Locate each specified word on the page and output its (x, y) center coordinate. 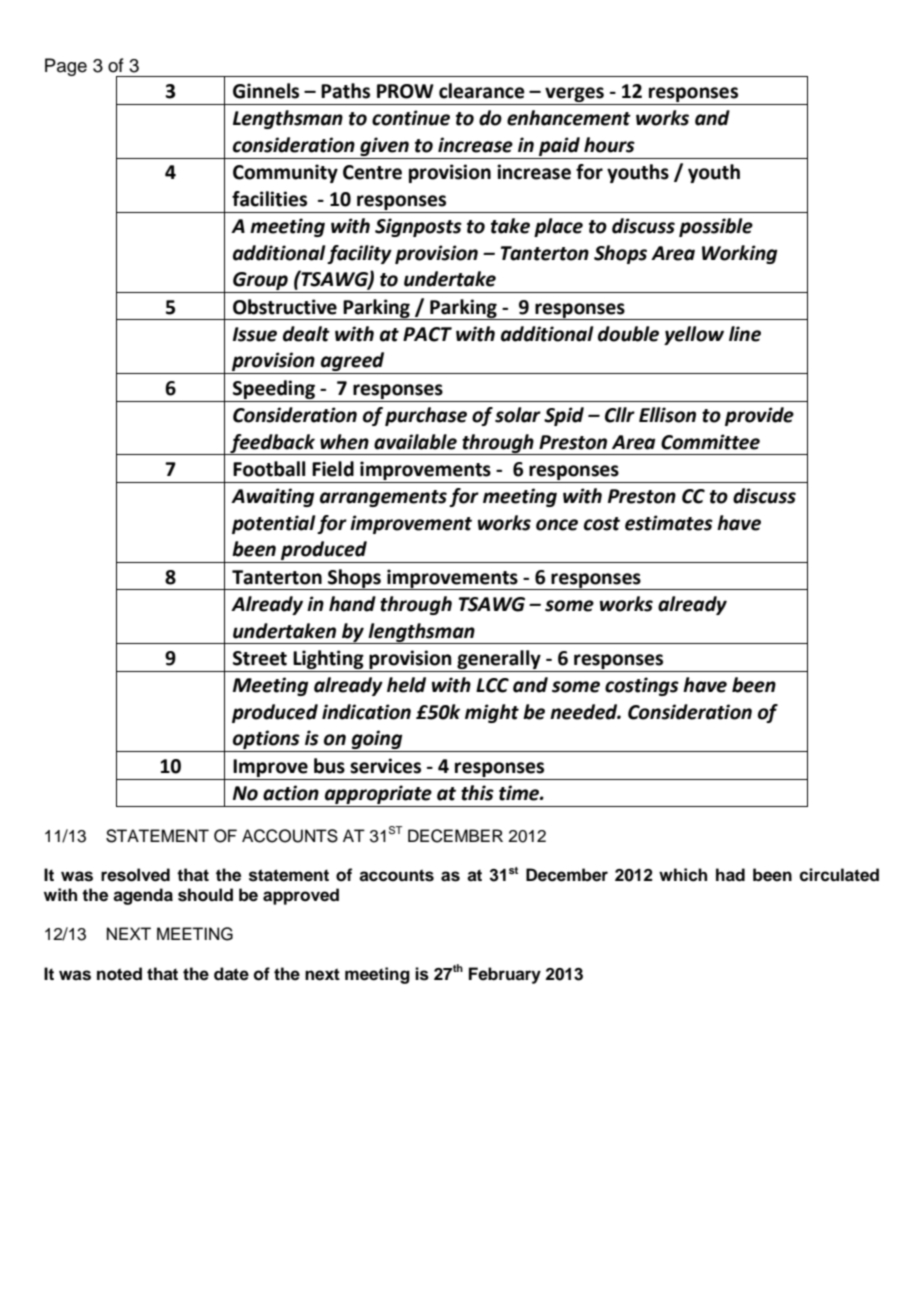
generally (499, 659)
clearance (482, 91)
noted (119, 974)
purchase (426, 416)
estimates (669, 523)
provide (759, 416)
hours (609, 145)
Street (260, 658)
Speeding (274, 389)
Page (66, 67)
